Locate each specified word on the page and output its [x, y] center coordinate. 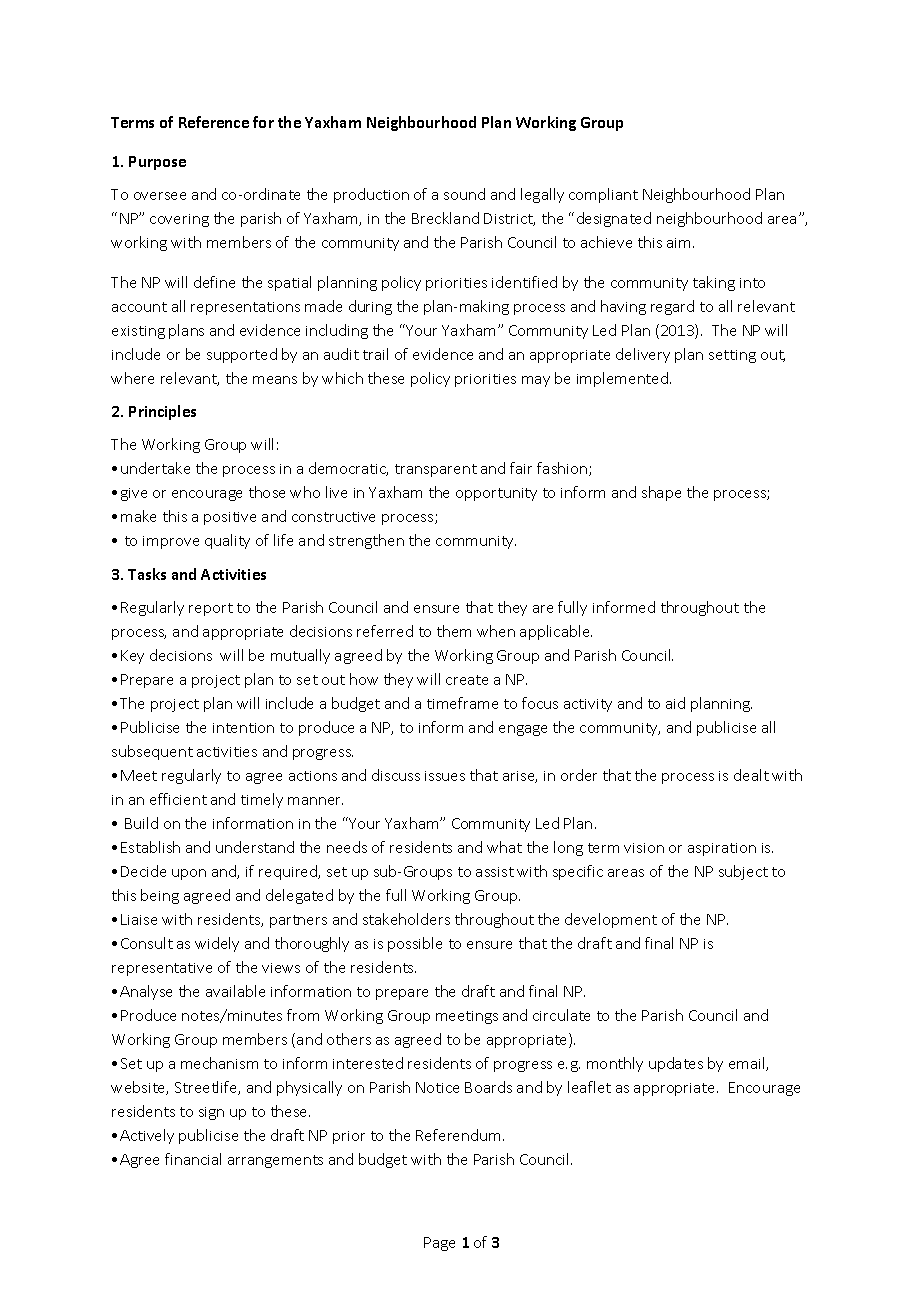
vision [644, 848]
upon [189, 874]
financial [193, 1159]
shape [661, 493]
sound [464, 194]
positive [230, 518]
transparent [436, 470]
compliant [603, 195]
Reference [214, 122]
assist [495, 872]
